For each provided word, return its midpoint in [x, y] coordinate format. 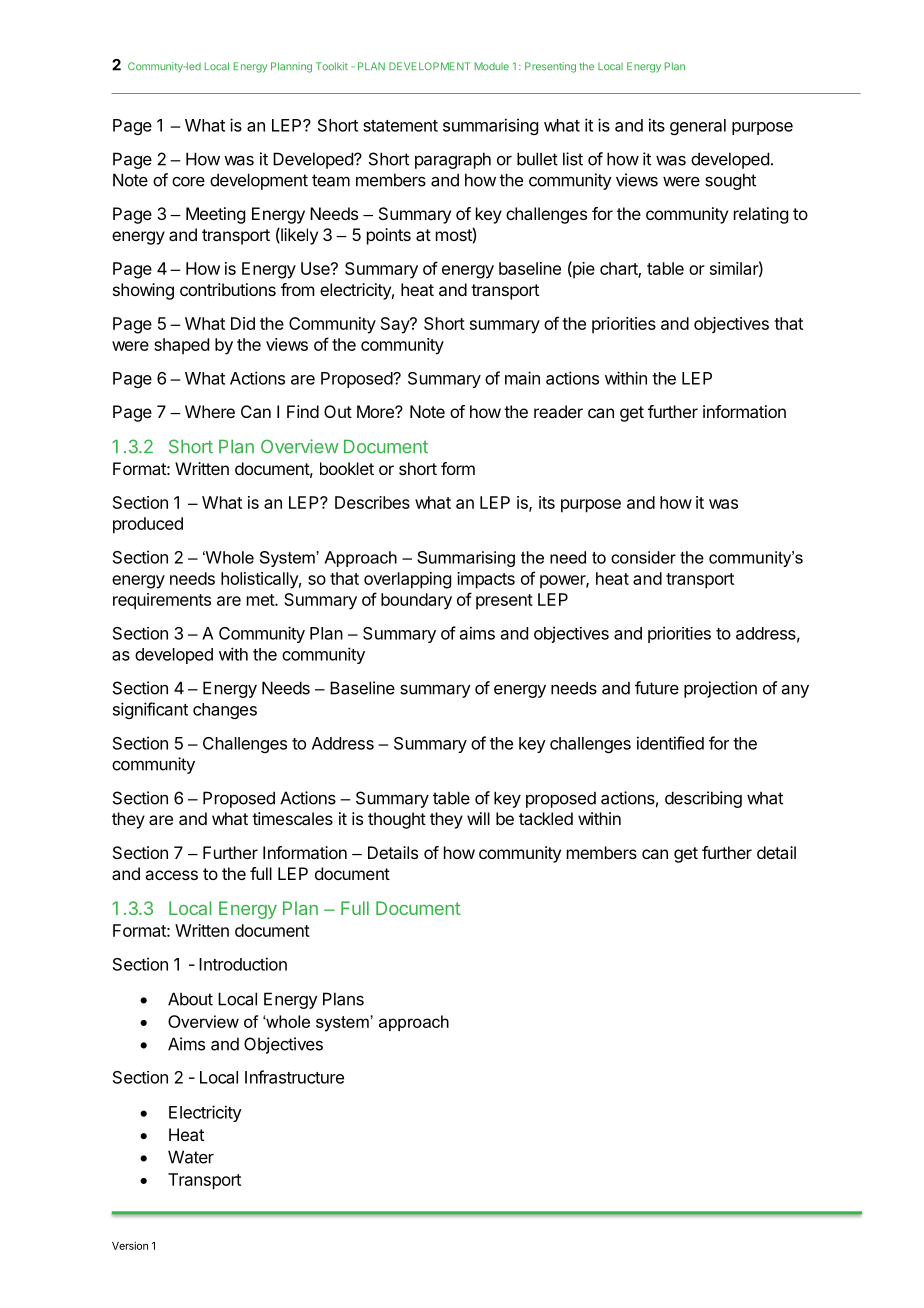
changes [225, 711]
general [698, 127]
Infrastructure [294, 1077]
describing [703, 799]
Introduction [243, 964]
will [478, 818]
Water [191, 1157]
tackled [546, 818]
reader [558, 411]
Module [492, 66]
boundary [416, 601]
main [522, 378]
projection [720, 689]
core [188, 182]
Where [210, 411]
